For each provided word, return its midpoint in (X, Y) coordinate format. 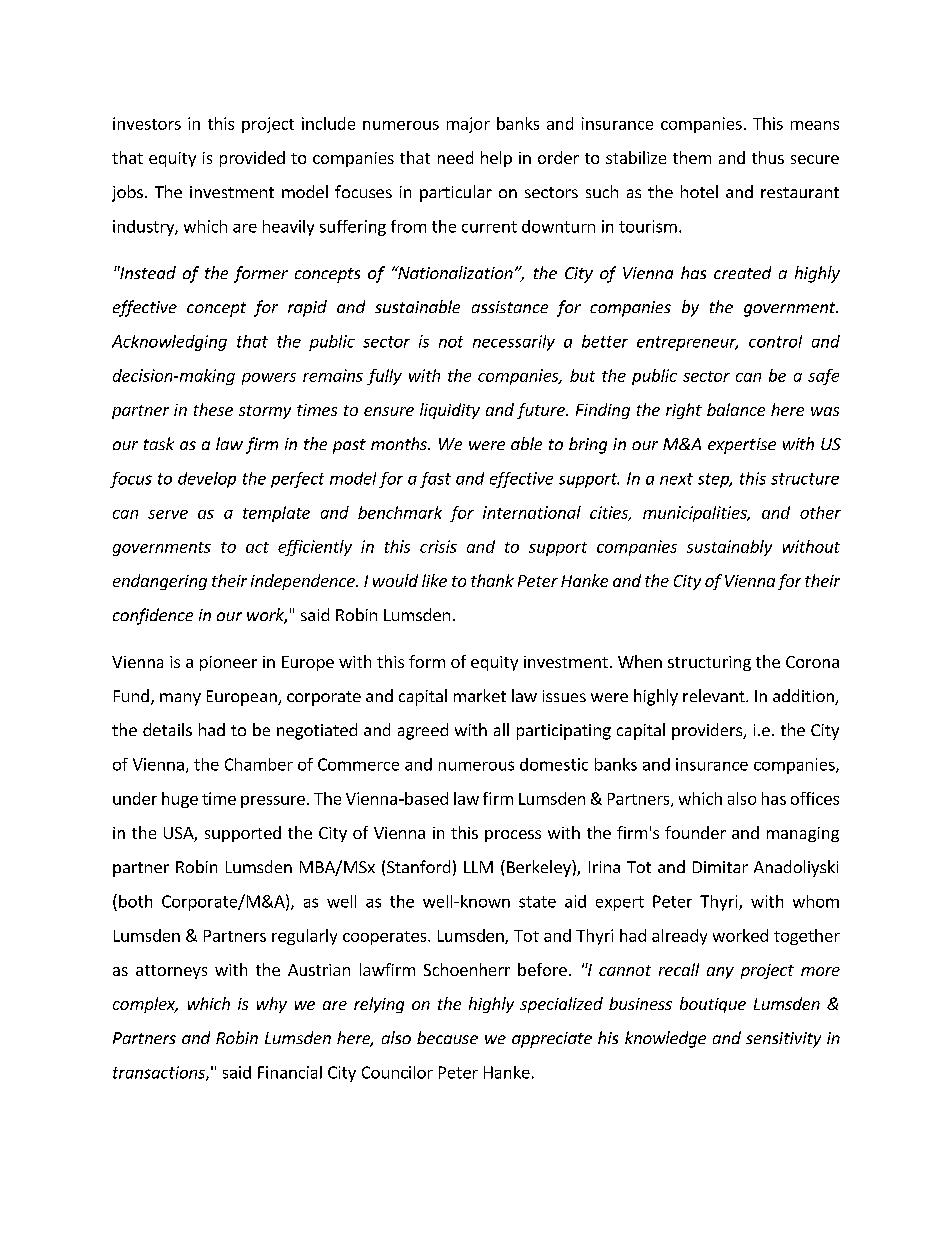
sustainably (729, 548)
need (455, 157)
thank (492, 580)
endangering (160, 582)
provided (252, 159)
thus (768, 157)
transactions (160, 1073)
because (447, 1037)
